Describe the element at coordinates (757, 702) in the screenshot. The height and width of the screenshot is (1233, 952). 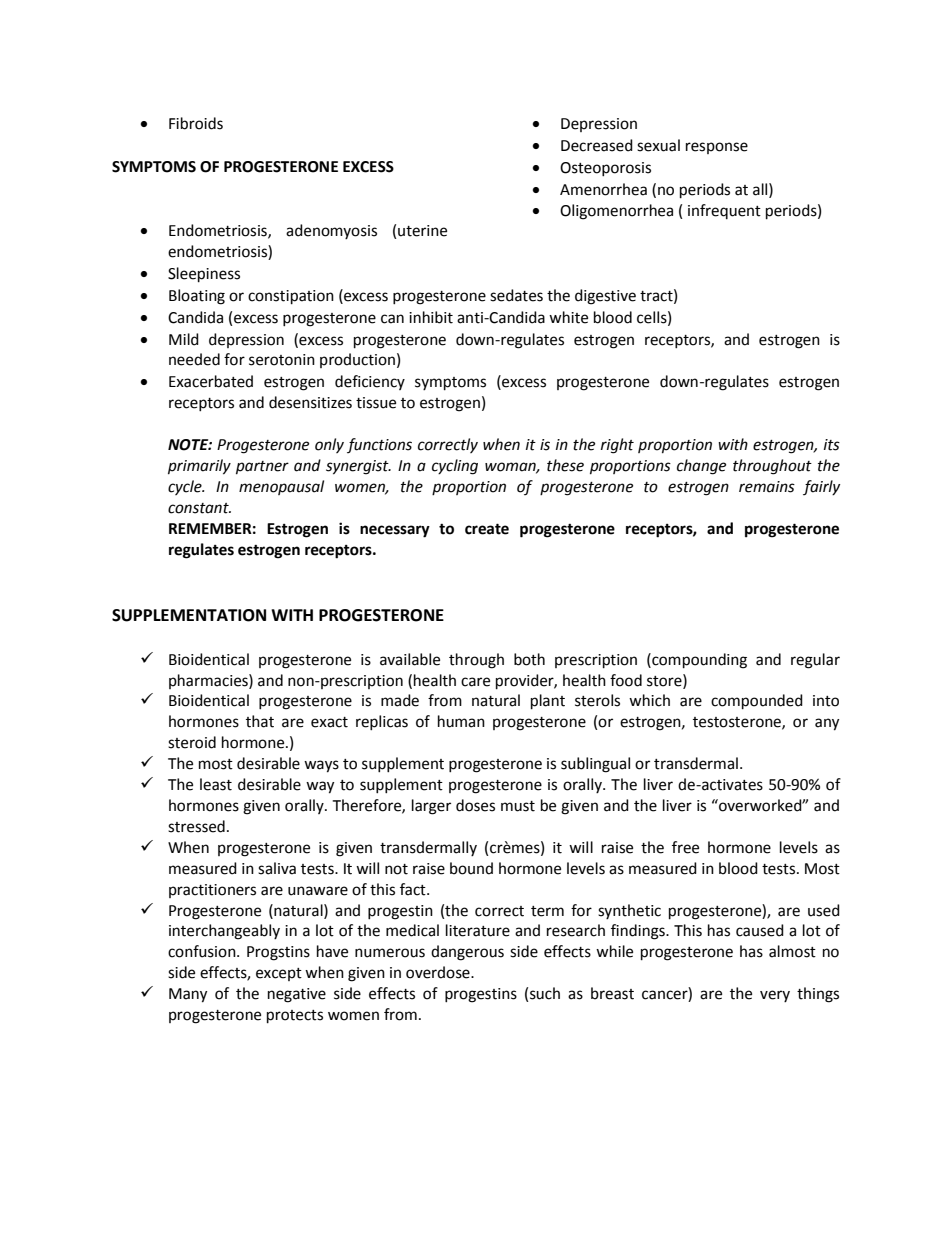
I see `compounded` at that location.
